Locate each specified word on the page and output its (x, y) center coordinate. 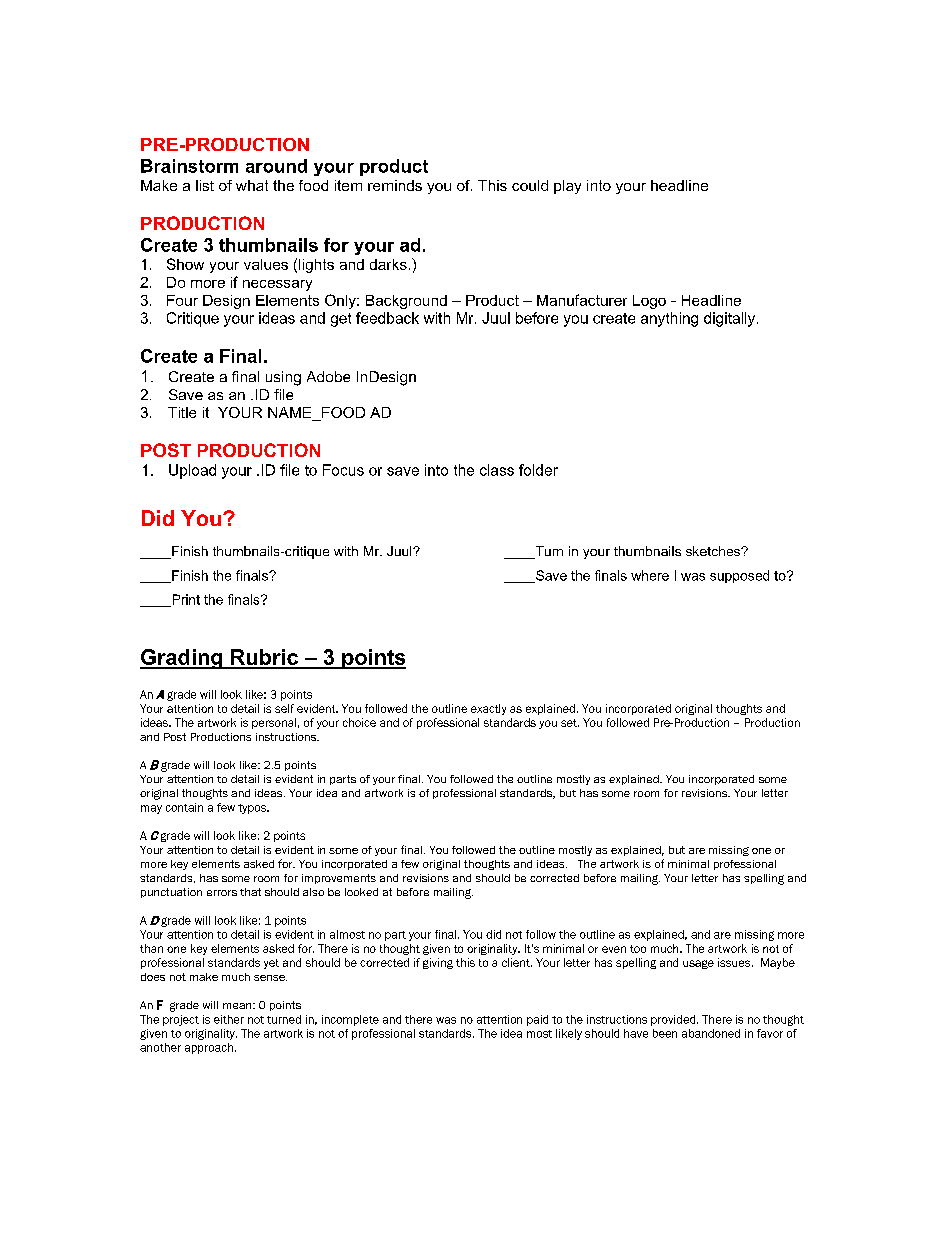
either (229, 1019)
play (567, 187)
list (205, 185)
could (530, 185)
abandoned (711, 1033)
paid (537, 1020)
